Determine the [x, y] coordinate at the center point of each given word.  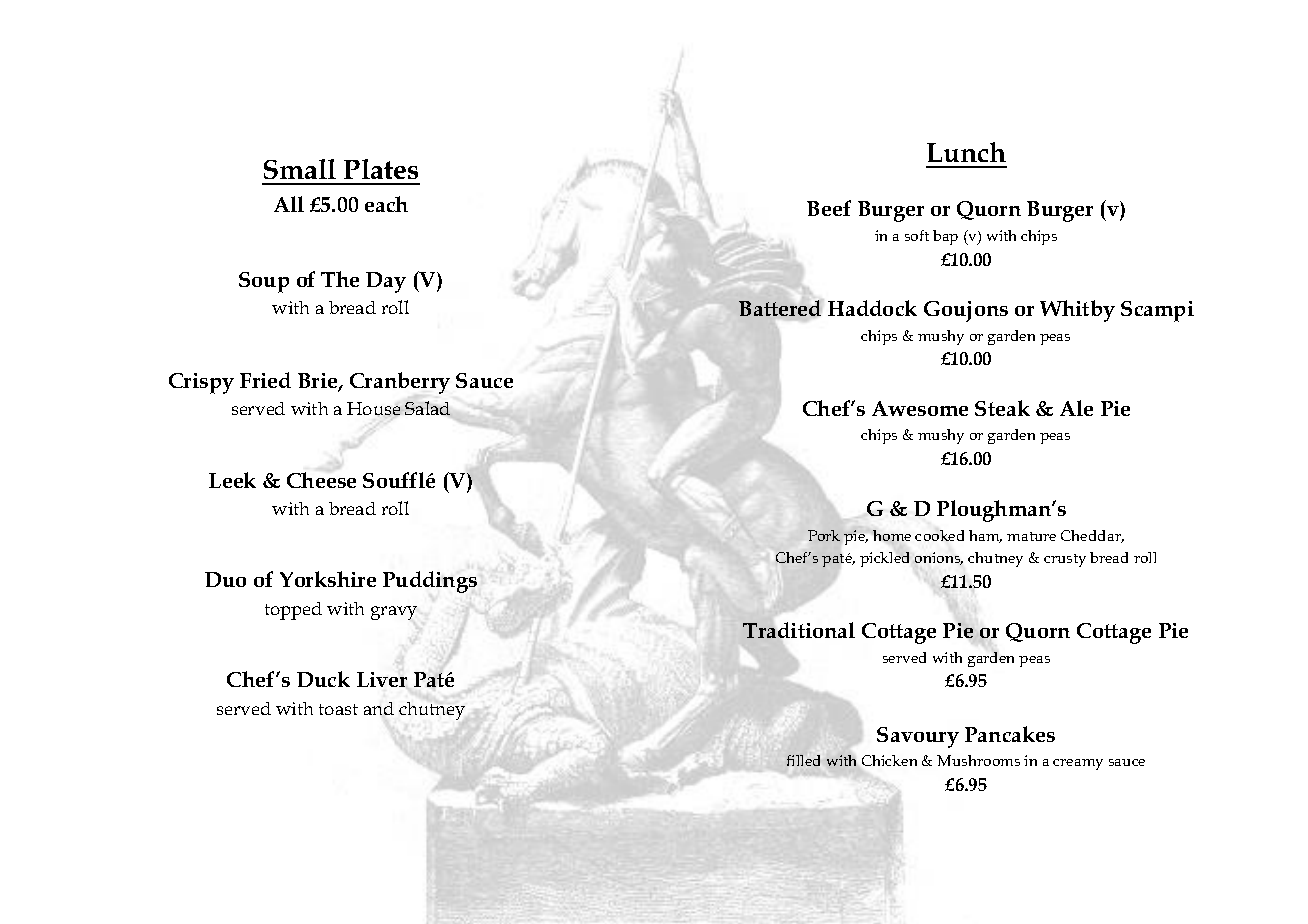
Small [300, 169]
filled [803, 760]
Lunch [966, 152]
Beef [829, 208]
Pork [824, 535]
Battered [780, 308]
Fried [265, 380]
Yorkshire [328, 579]
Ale [1076, 408]
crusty [1065, 560]
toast [338, 709]
